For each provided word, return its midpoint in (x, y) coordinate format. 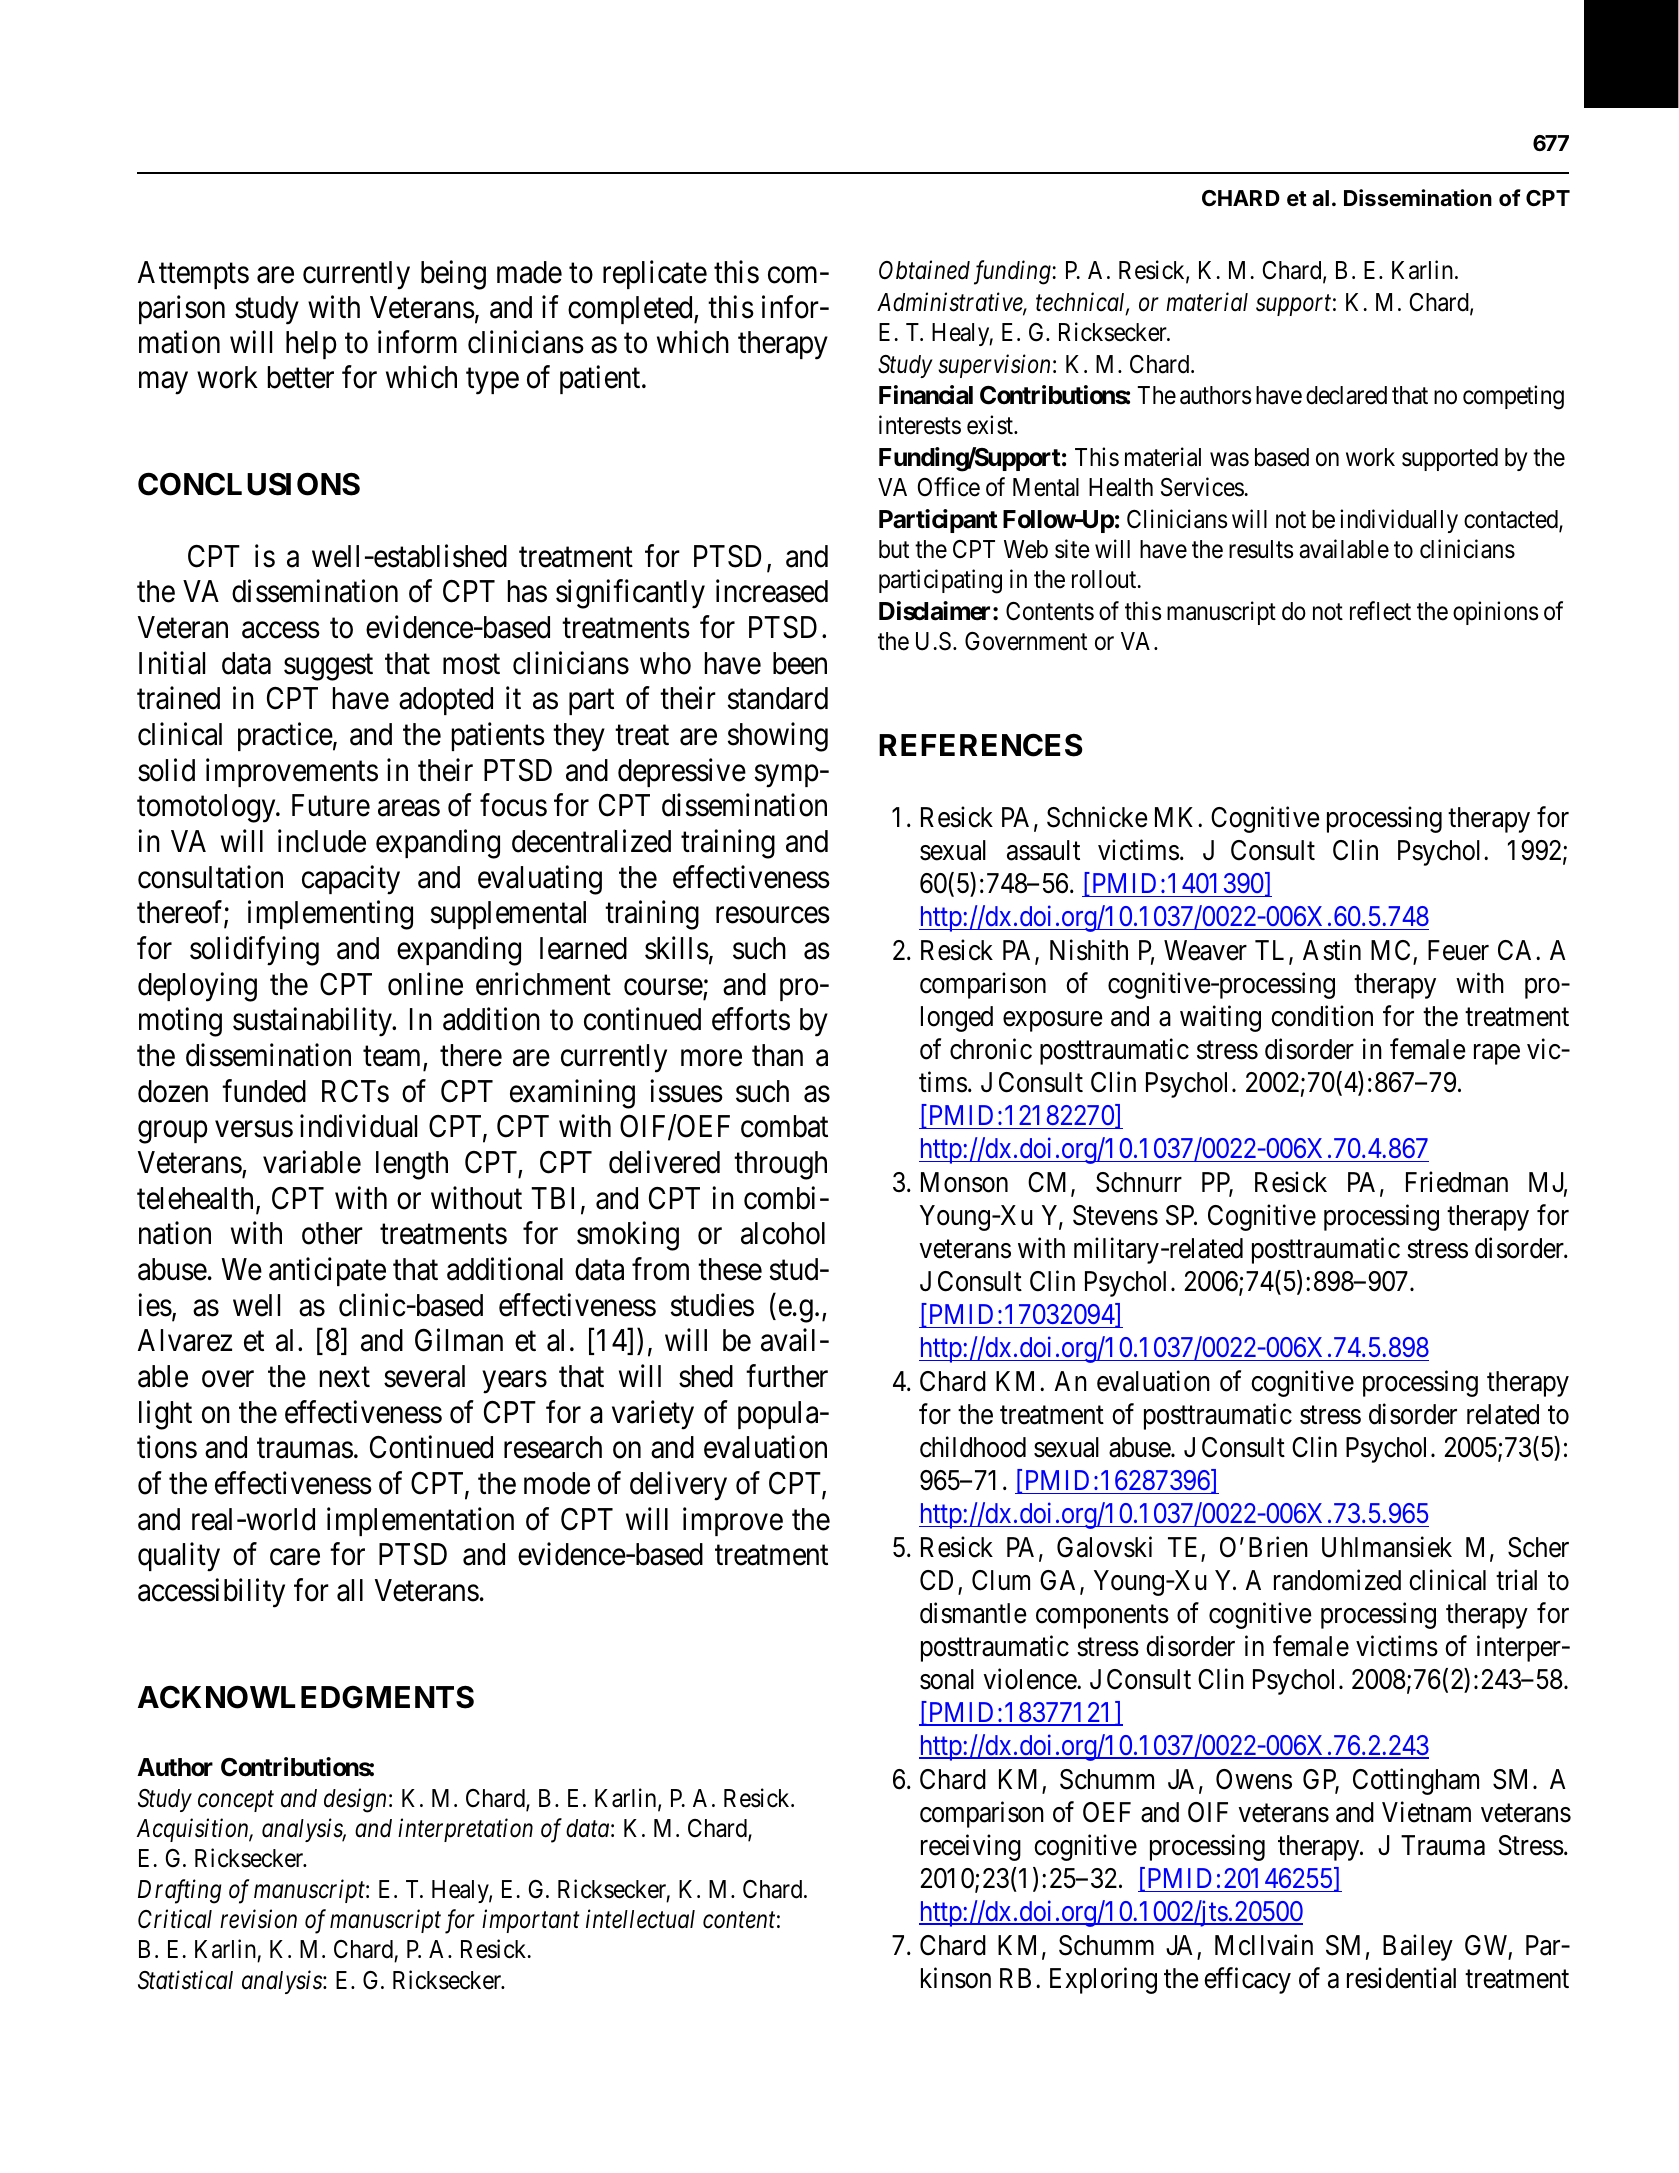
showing (778, 737)
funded (264, 1091)
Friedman (1457, 1182)
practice (285, 736)
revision (258, 1919)
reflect (1380, 611)
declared (1346, 395)
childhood (973, 1447)
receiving (971, 1847)
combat (784, 1126)
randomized (1337, 1580)
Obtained (924, 270)
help (311, 345)
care (295, 1558)
